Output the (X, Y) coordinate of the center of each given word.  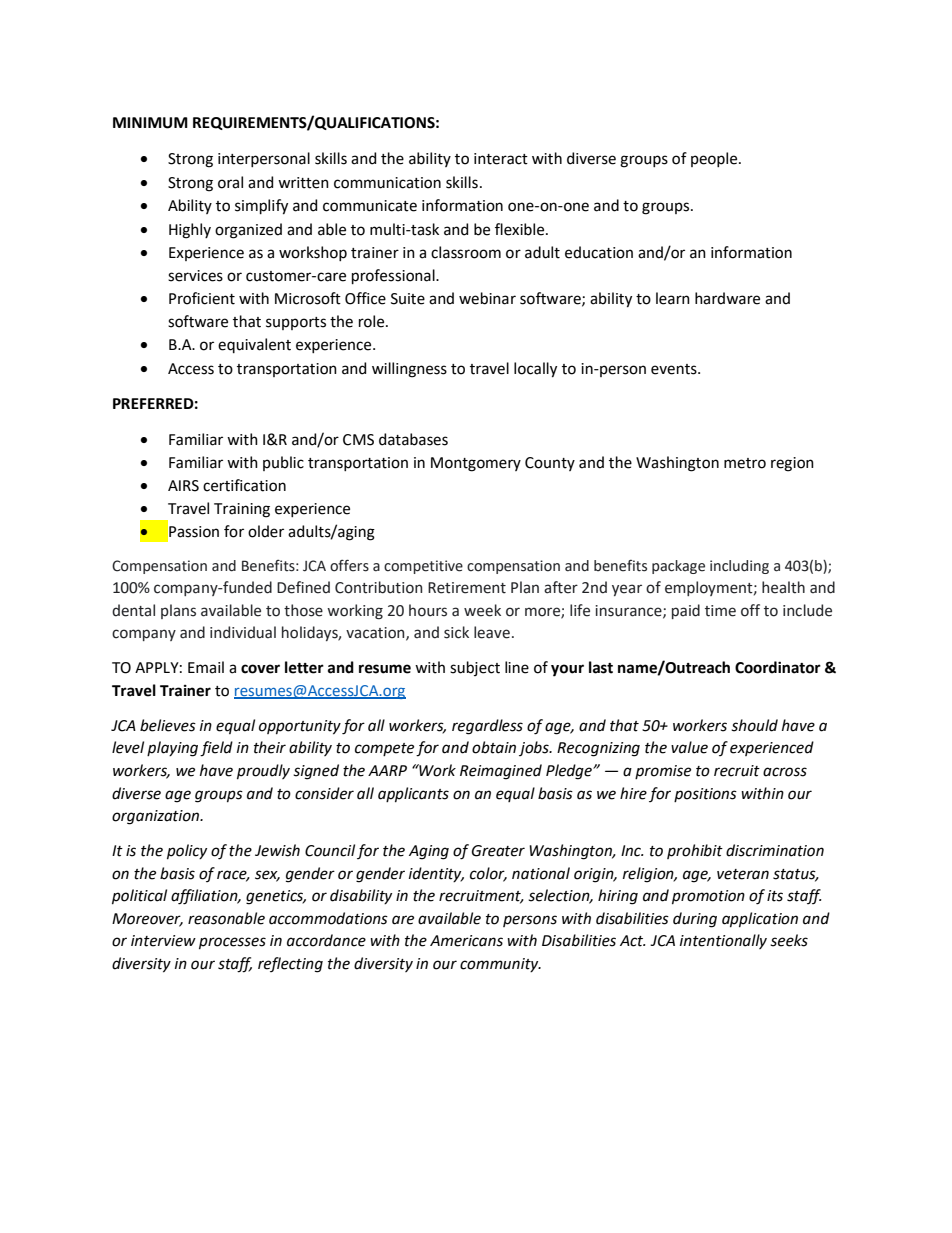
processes (232, 943)
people (715, 159)
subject (475, 668)
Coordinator (778, 667)
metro (745, 463)
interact (501, 159)
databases (413, 439)
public (283, 463)
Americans (466, 941)
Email (206, 667)
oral (230, 182)
